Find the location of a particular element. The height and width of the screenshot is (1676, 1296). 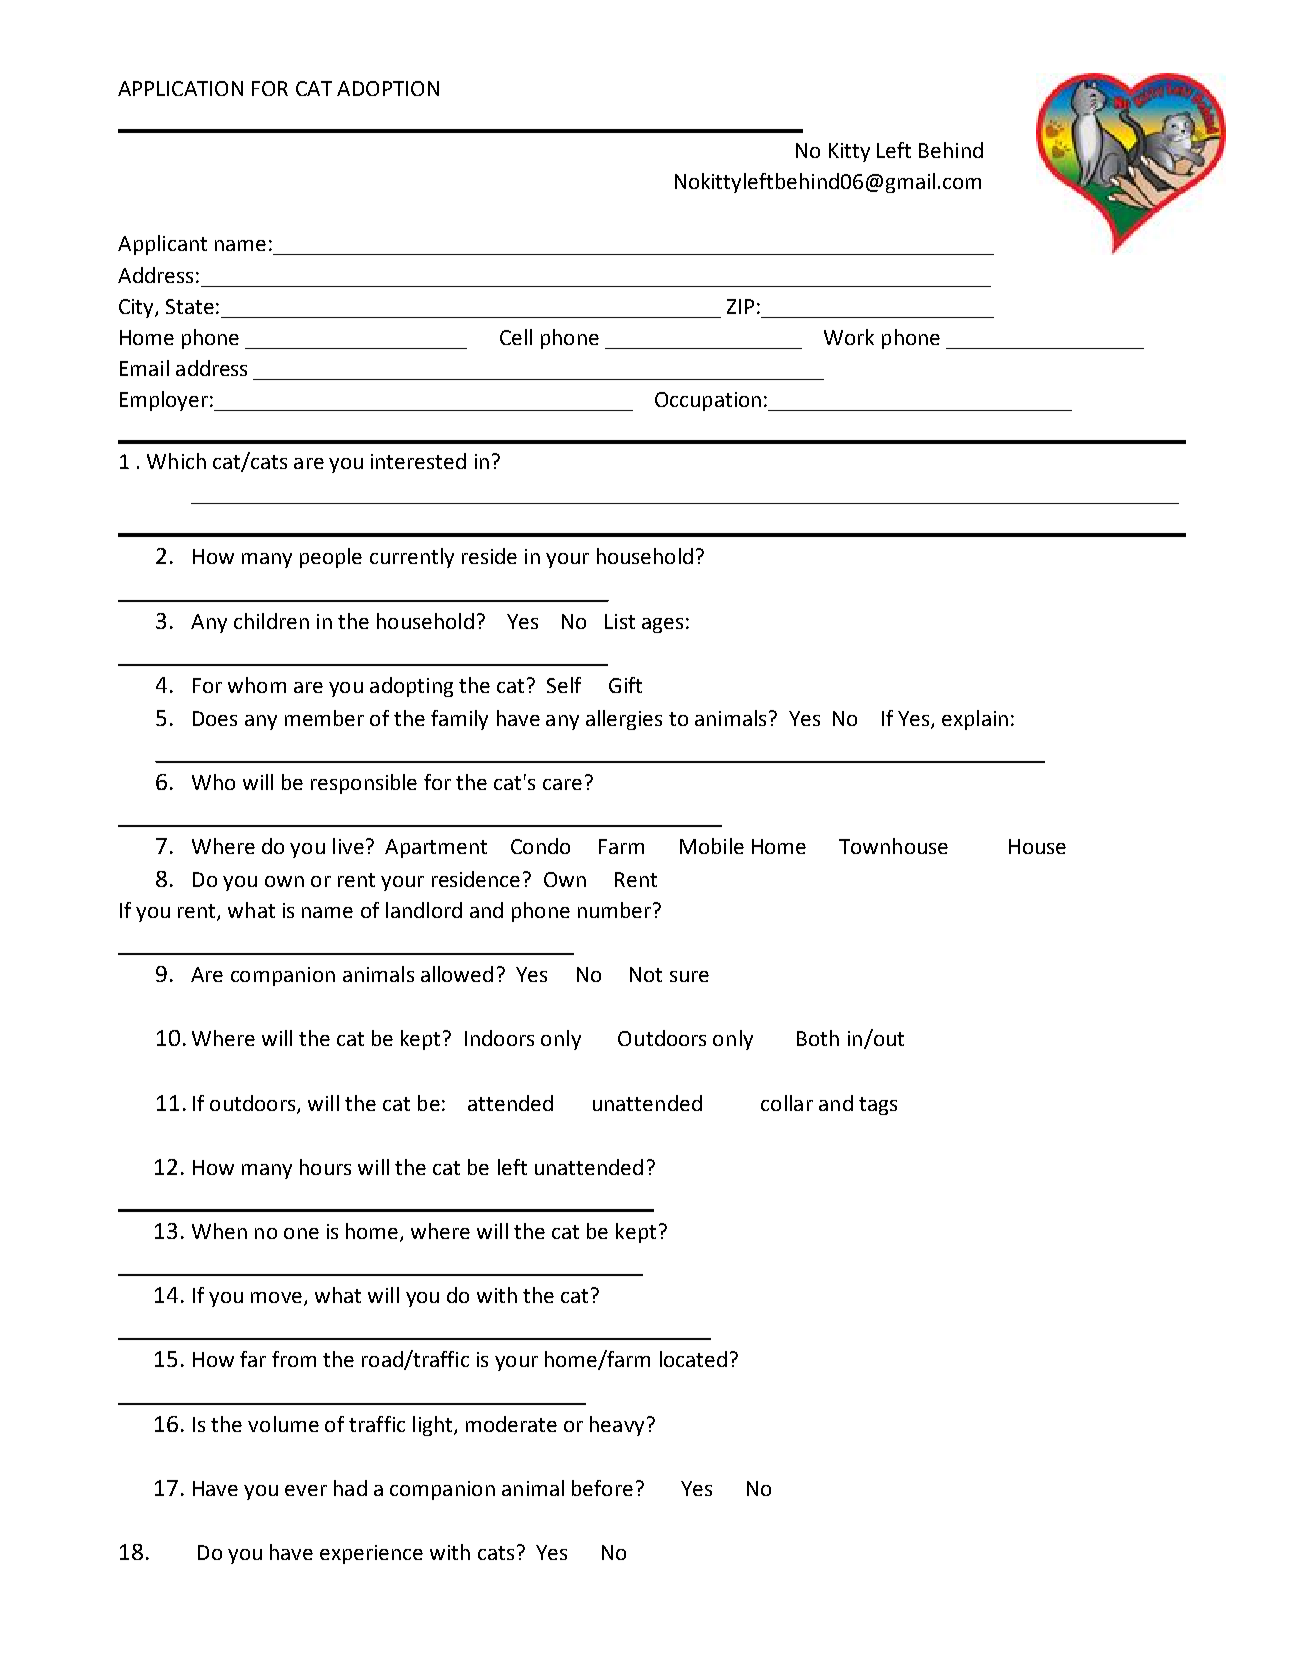

Work is located at coordinates (849, 337).
